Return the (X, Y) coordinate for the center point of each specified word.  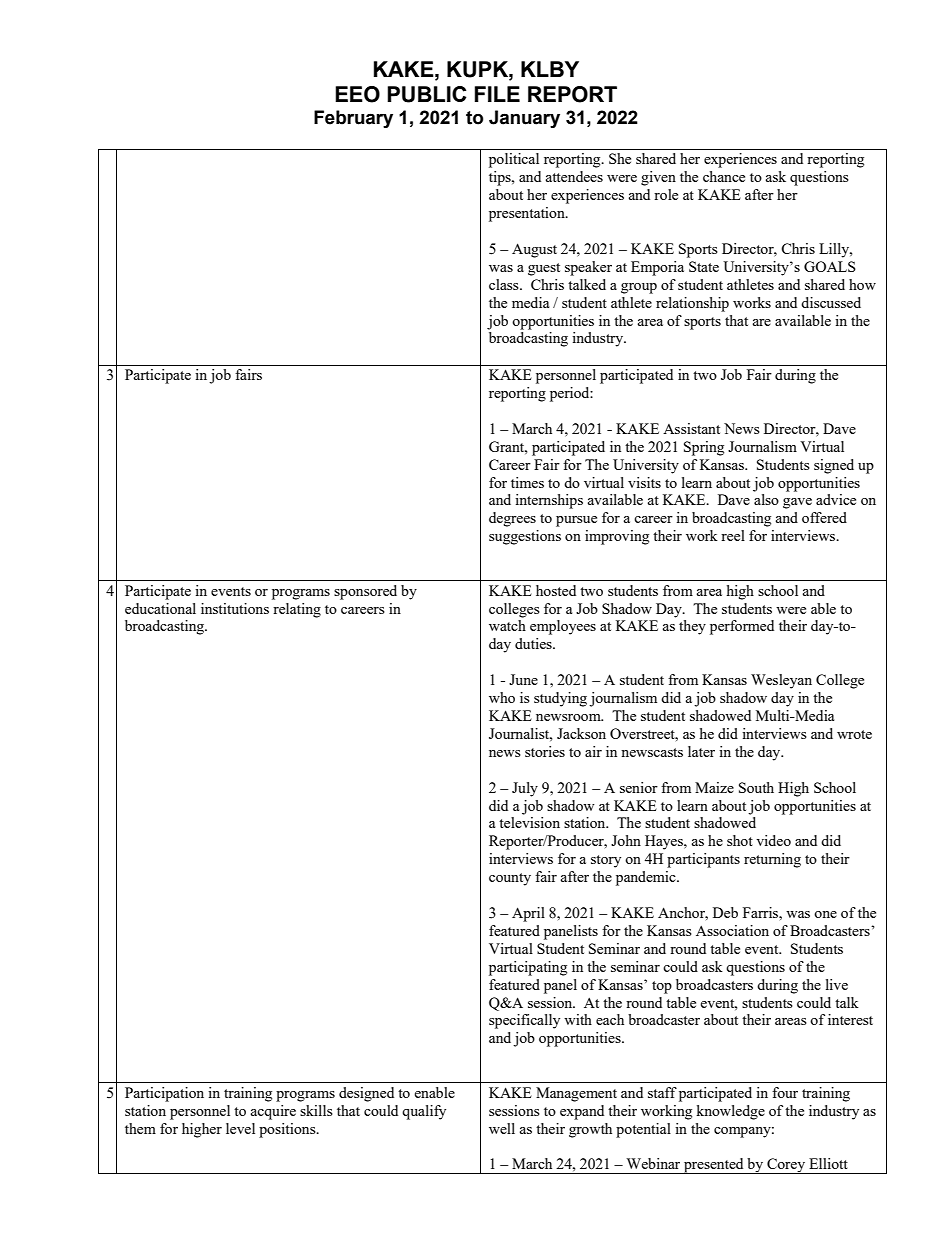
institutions (235, 608)
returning (772, 860)
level (240, 1128)
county (510, 879)
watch (507, 625)
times (527, 482)
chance (724, 176)
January (524, 119)
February (353, 119)
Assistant (691, 428)
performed (742, 627)
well (502, 1128)
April (528, 914)
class (505, 284)
